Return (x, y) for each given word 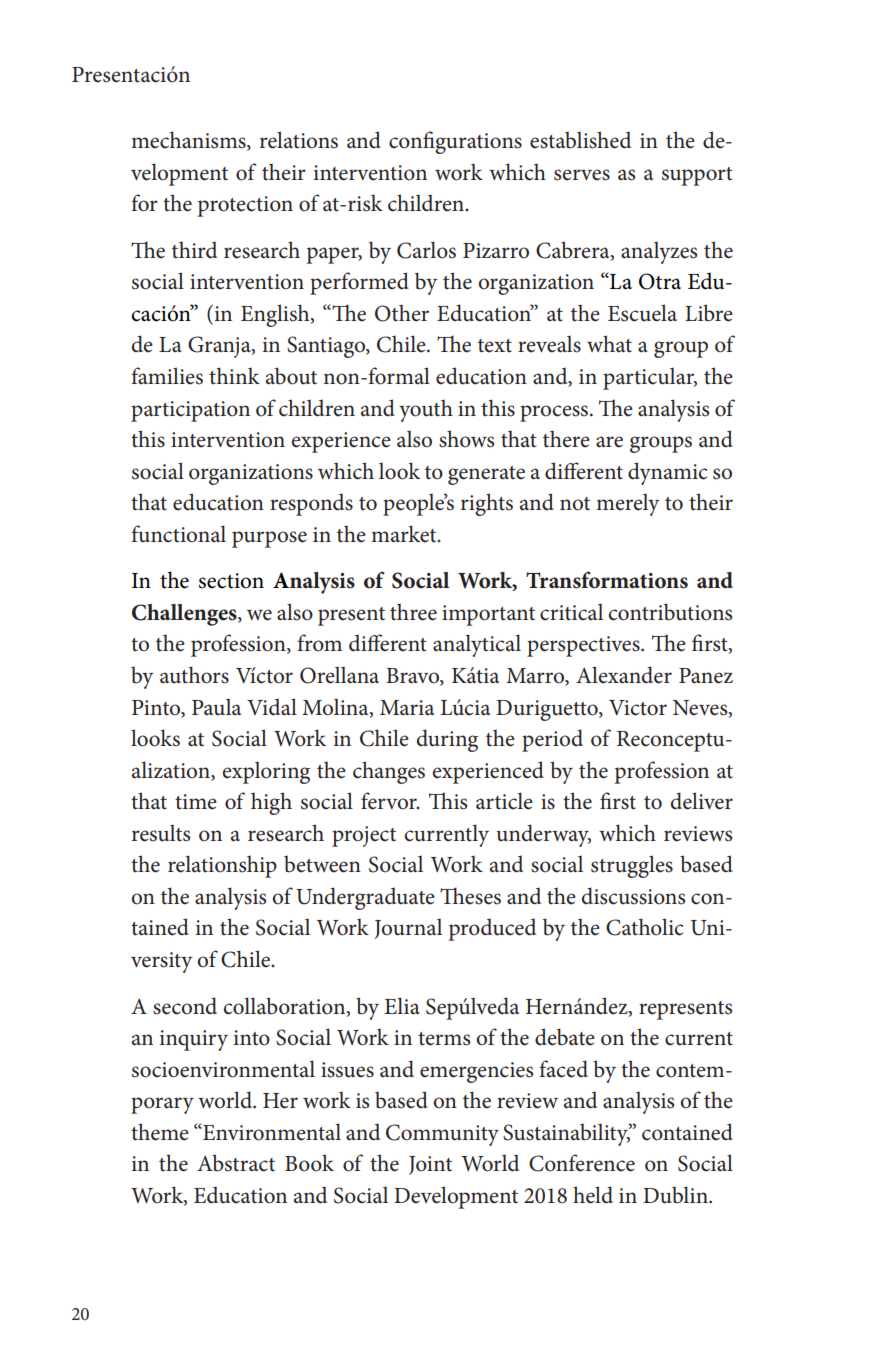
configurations (455, 142)
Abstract (236, 1163)
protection (245, 206)
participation (190, 411)
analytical (477, 645)
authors (194, 675)
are (609, 442)
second (185, 1006)
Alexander (624, 675)
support (697, 176)
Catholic (644, 927)
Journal (408, 929)
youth (426, 410)
